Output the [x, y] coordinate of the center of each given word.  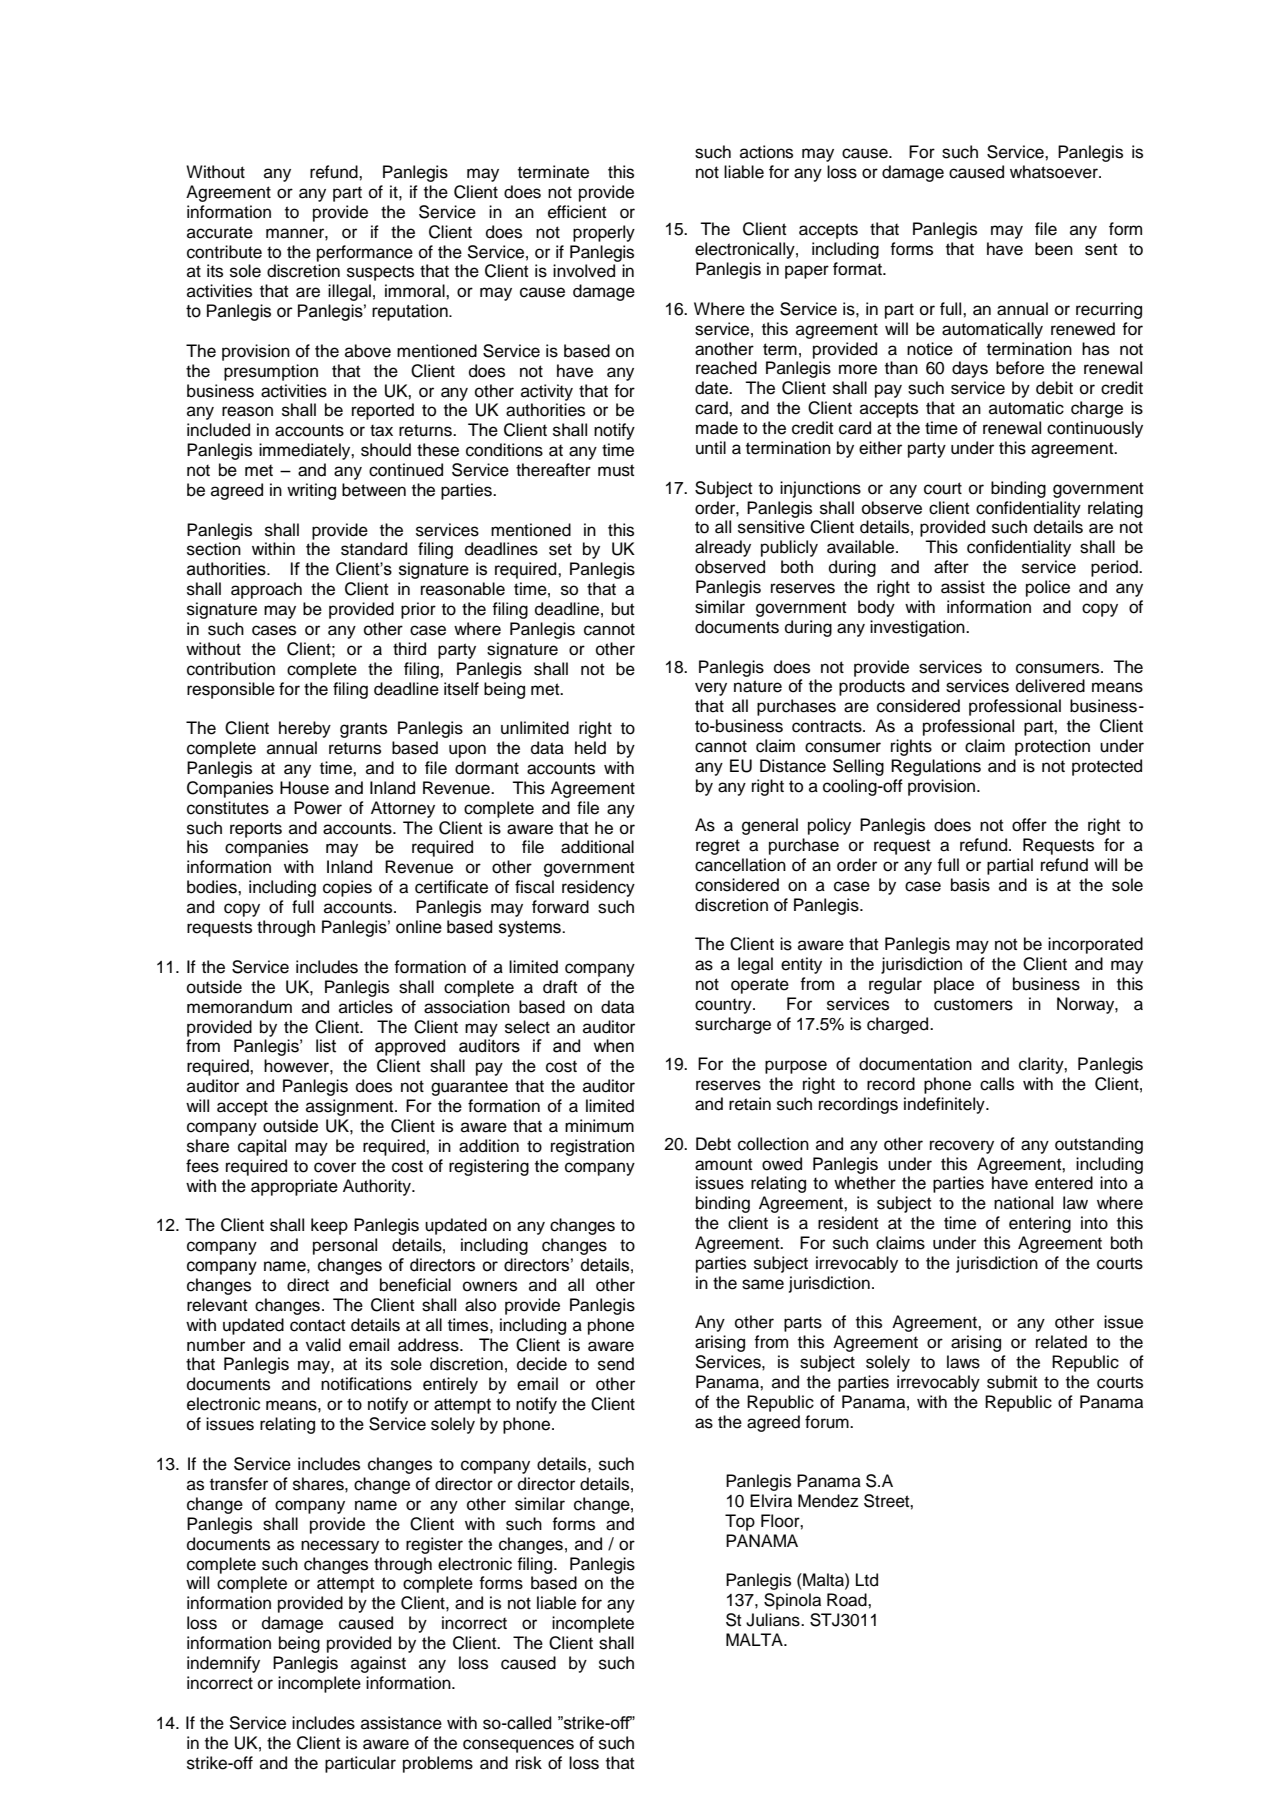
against [378, 1664]
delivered [1050, 686]
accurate [220, 232]
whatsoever [1055, 172]
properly [604, 233]
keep [329, 1226]
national [1023, 1203]
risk [529, 1763]
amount [723, 1164]
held [590, 748]
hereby [305, 729]
